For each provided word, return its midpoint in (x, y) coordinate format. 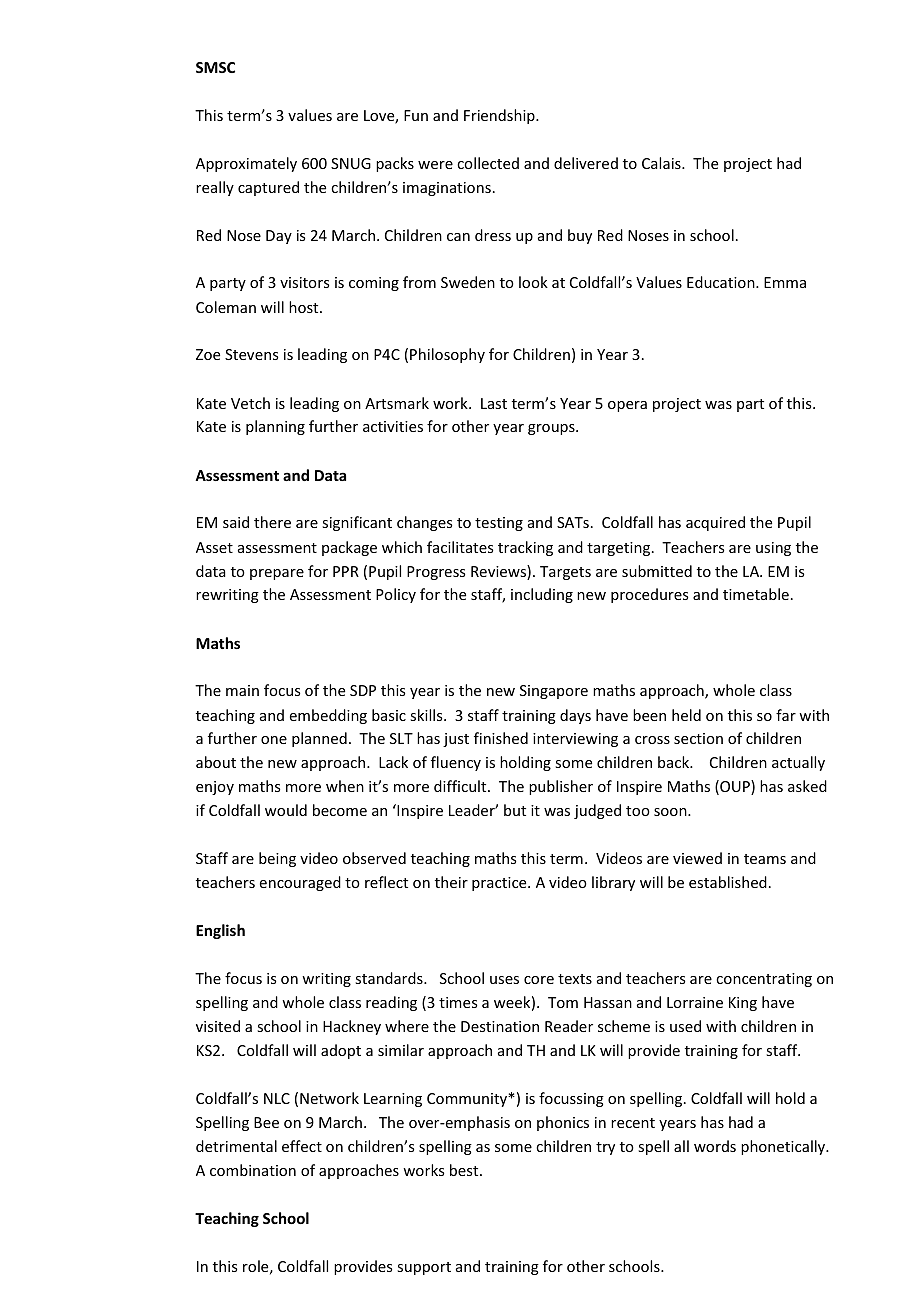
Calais (662, 163)
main (242, 690)
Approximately (246, 164)
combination (253, 1170)
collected (488, 163)
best (465, 1170)
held (686, 715)
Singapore (554, 692)
